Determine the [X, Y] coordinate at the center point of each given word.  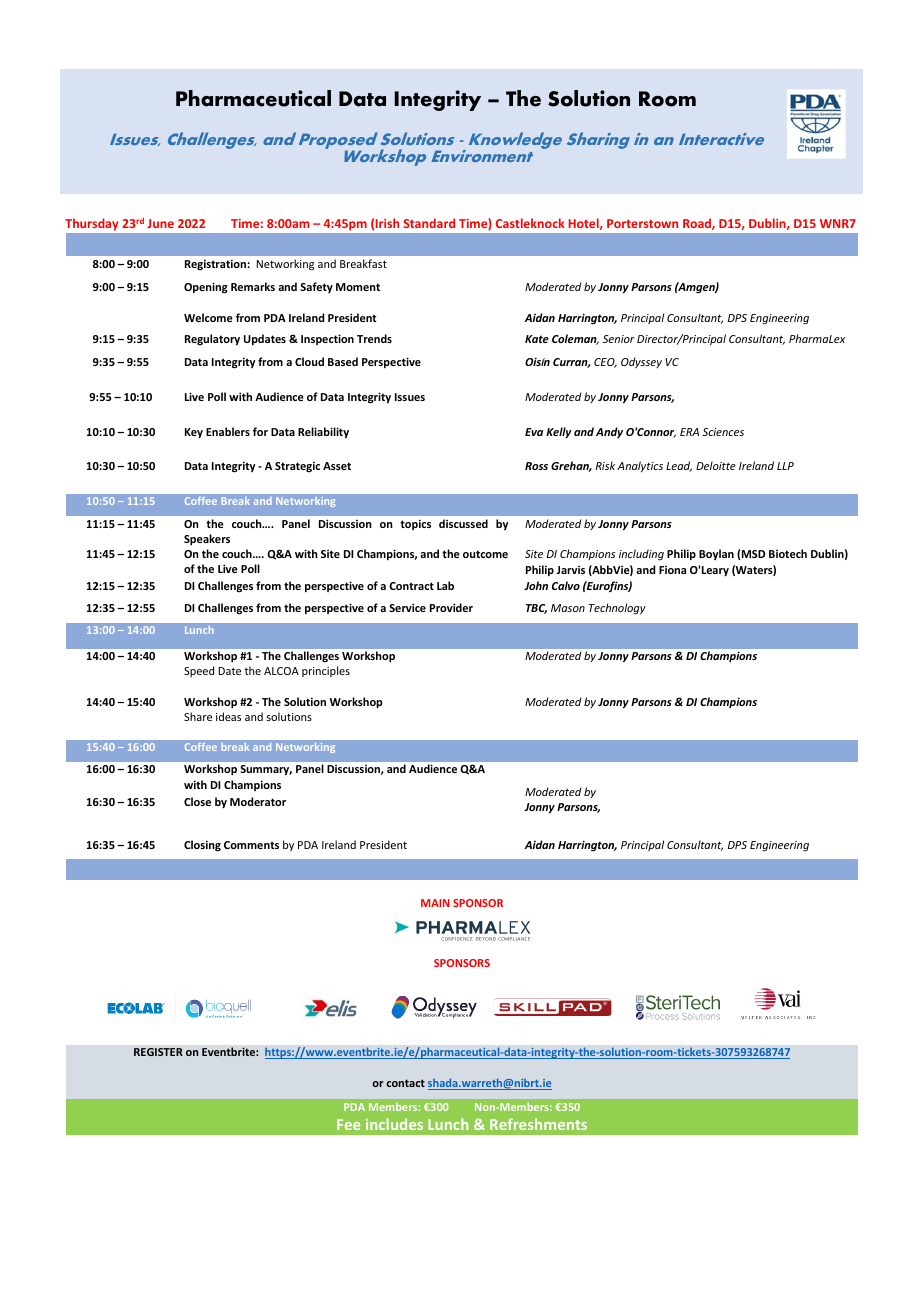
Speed [199, 671]
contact [405, 1083]
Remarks [253, 286]
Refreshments [538, 1124]
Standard [429, 223]
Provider [451, 607]
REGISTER [158, 1052]
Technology [617, 609]
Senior [619, 339]
